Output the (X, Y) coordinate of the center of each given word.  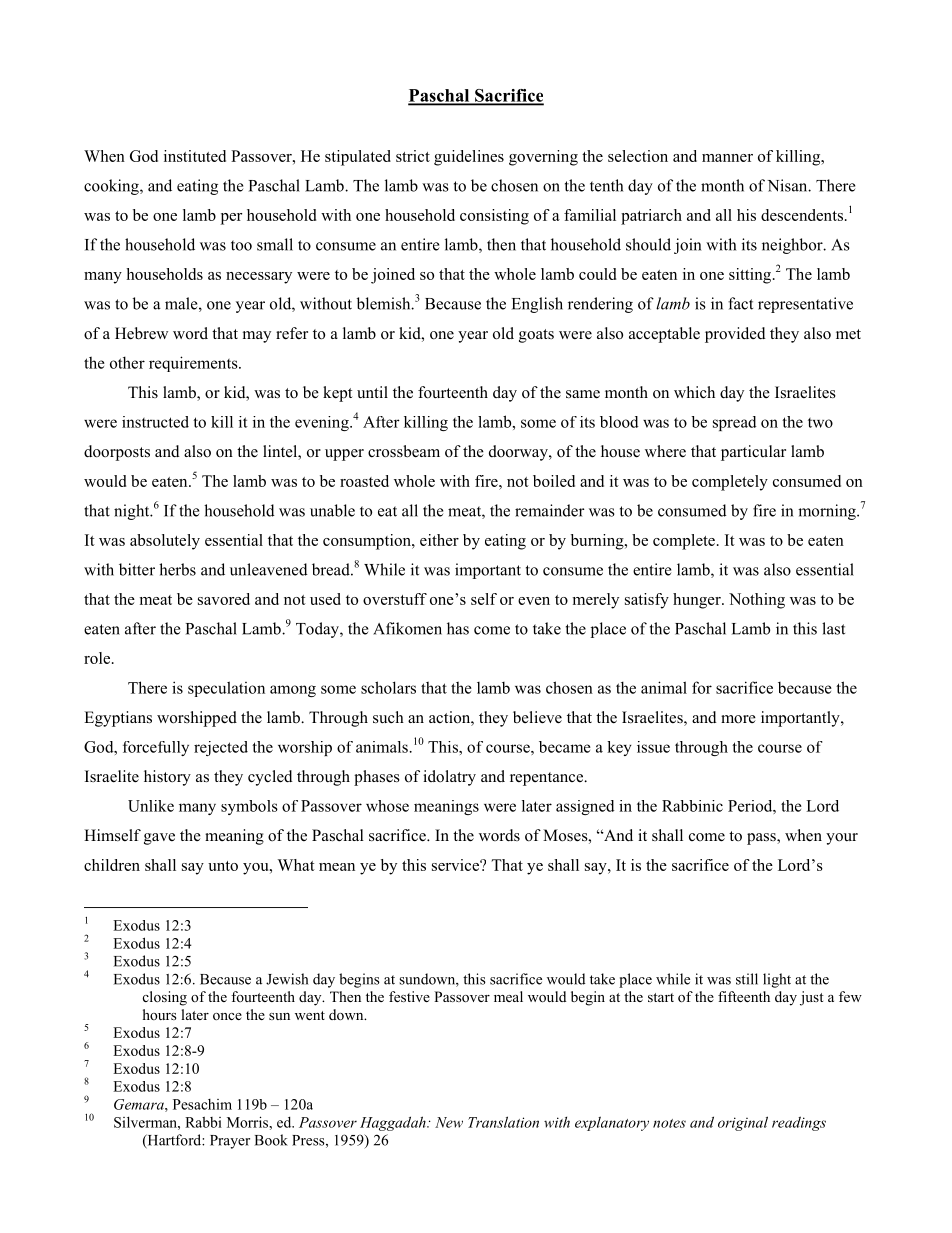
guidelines (469, 158)
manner (727, 158)
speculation (226, 689)
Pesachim (202, 1104)
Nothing (757, 601)
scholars (388, 687)
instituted (195, 156)
